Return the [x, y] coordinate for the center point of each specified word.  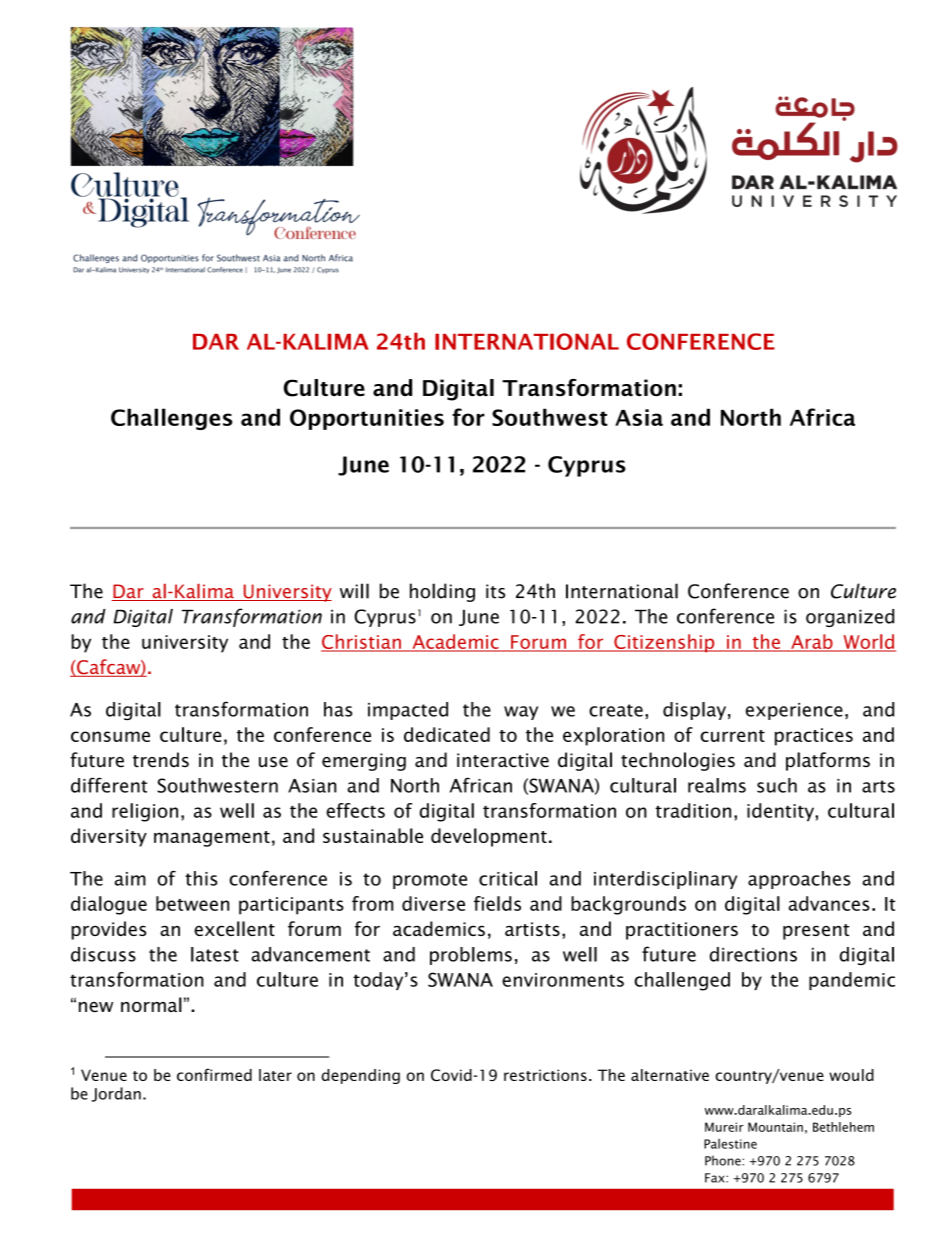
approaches [799, 880]
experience [794, 711]
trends [161, 760]
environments [563, 980]
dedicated [447, 734]
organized [850, 618]
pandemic [852, 981]
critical [508, 878]
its [495, 591]
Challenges [172, 419]
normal [151, 1004]
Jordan [116, 1094]
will [354, 591]
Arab [812, 642]
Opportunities [367, 419]
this [201, 878]
